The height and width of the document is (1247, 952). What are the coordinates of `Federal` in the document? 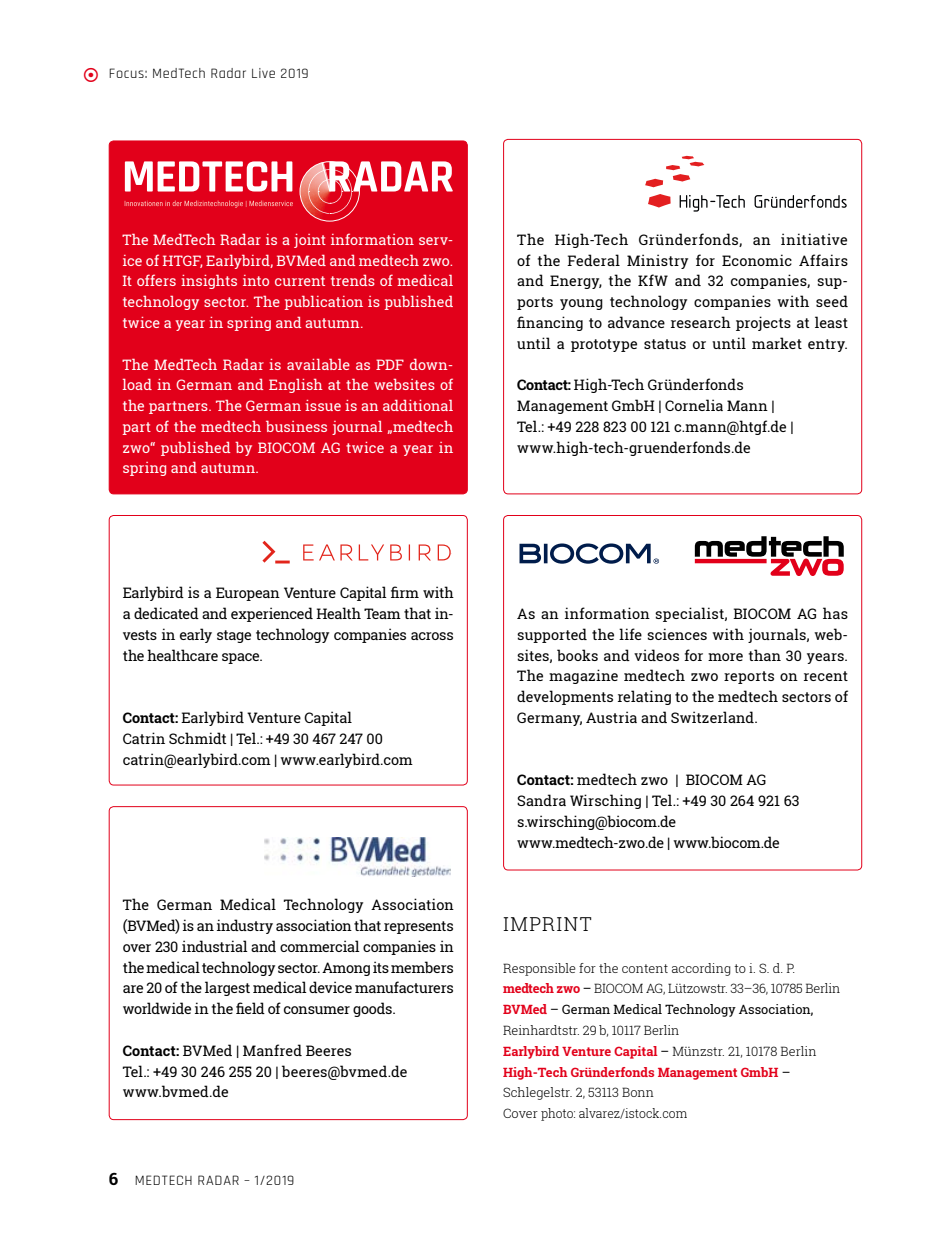 It's located at (593, 260).
